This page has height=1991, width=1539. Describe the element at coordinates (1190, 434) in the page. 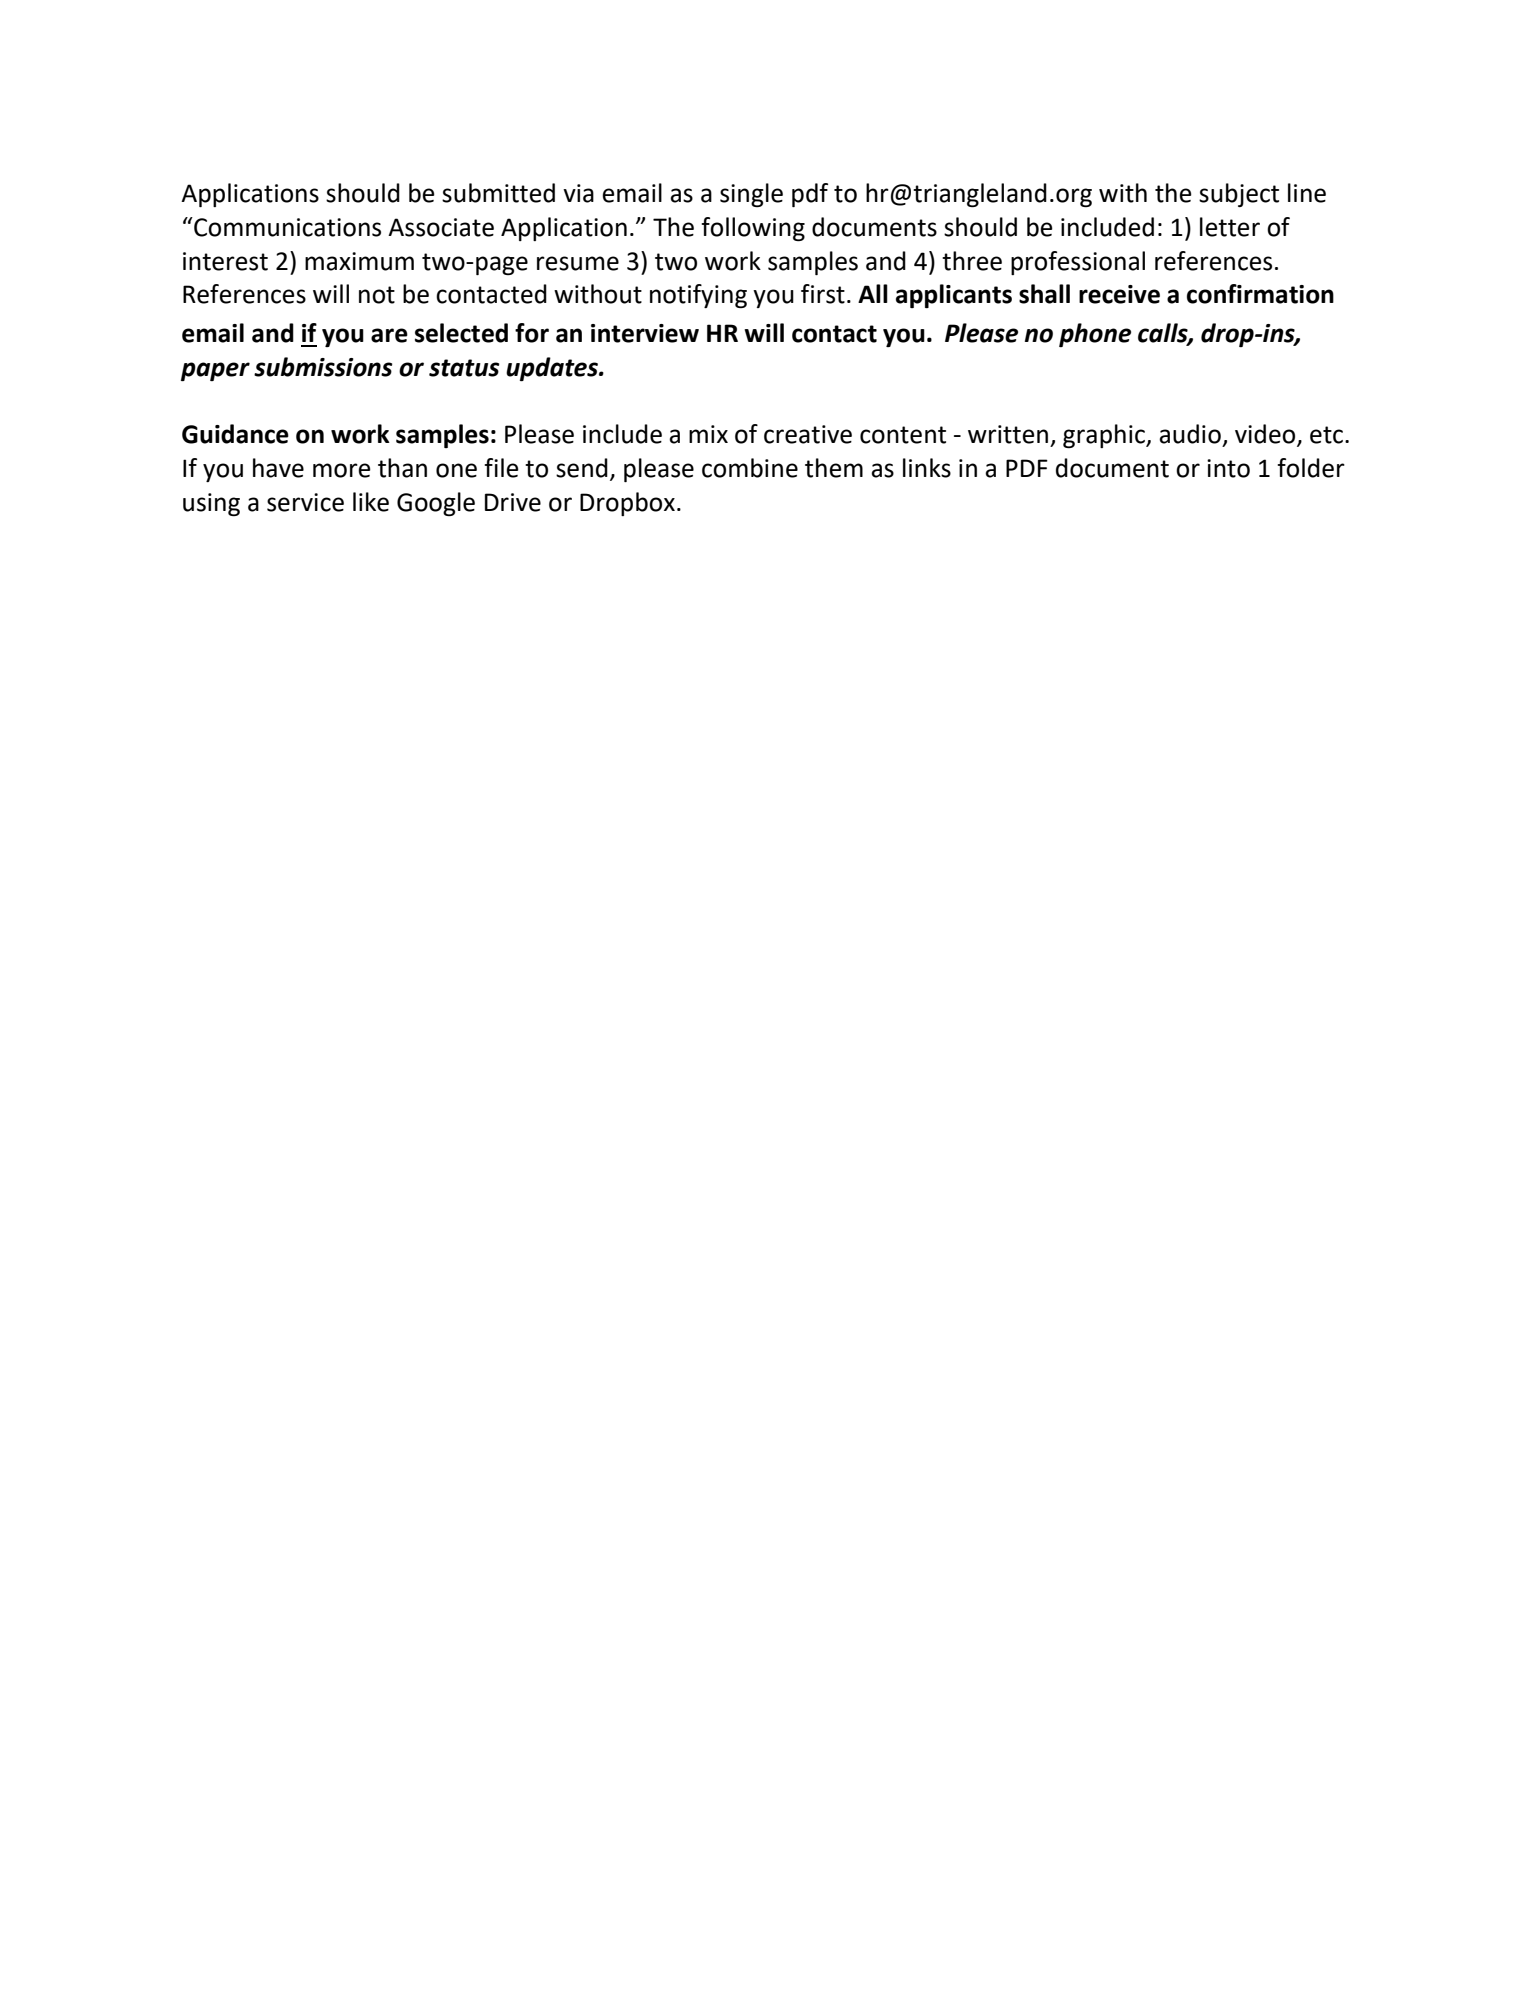

I see `audio` at that location.
